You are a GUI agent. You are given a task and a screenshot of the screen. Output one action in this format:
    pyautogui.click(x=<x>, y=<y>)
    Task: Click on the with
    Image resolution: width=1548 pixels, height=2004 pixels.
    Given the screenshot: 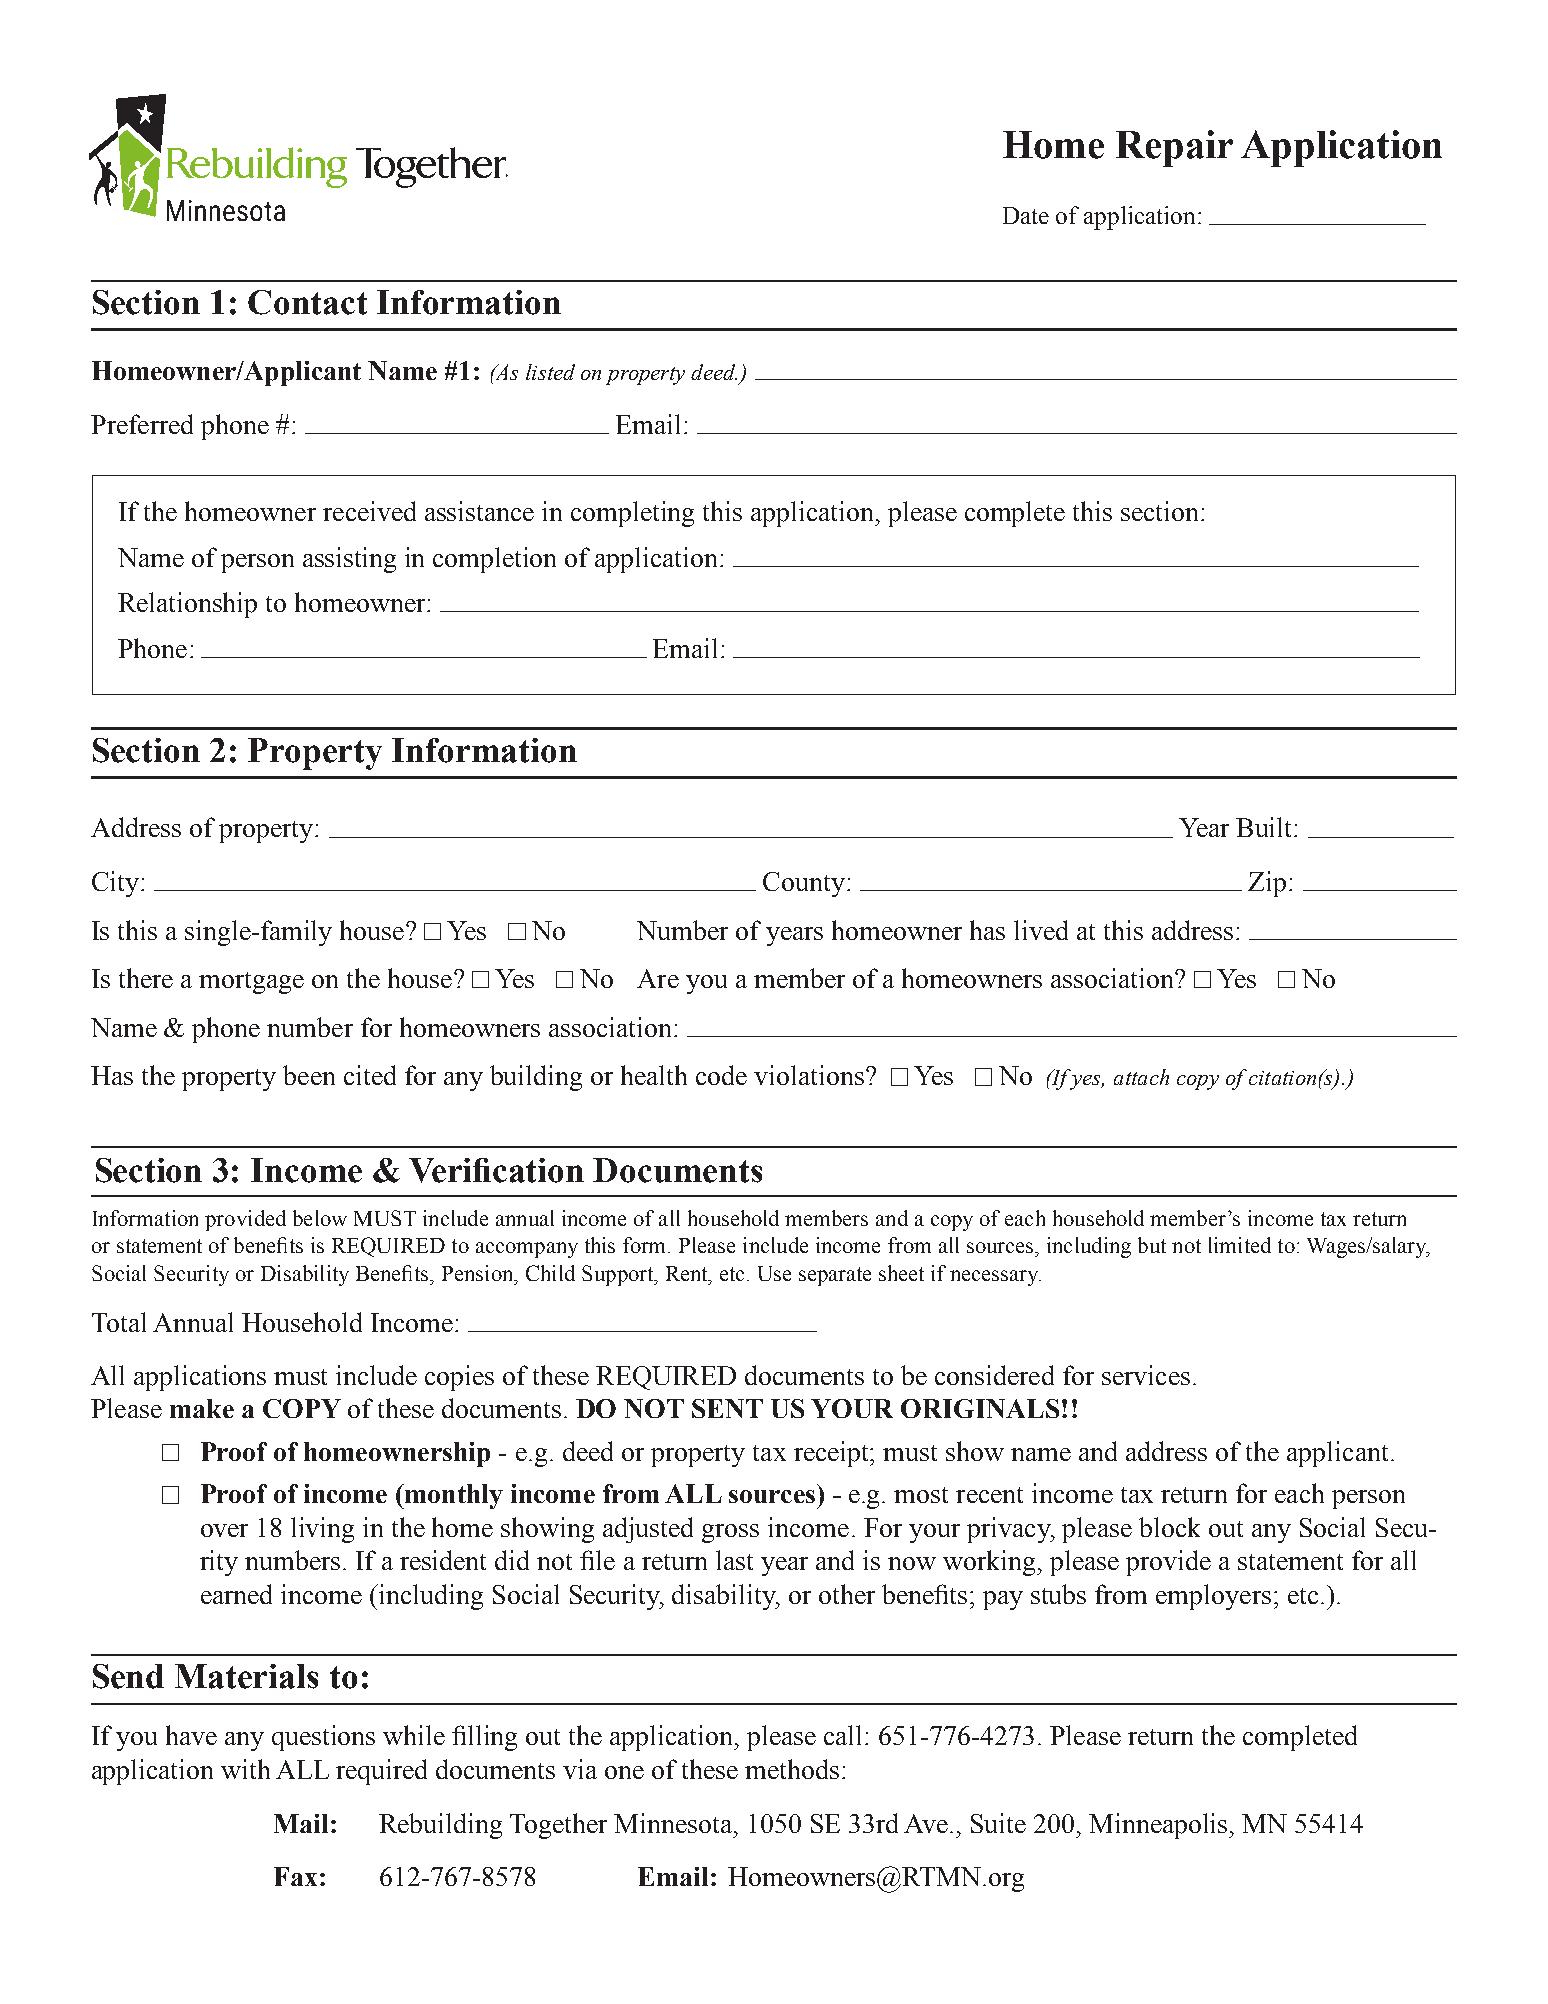 What is the action you would take?
    pyautogui.click(x=245, y=1769)
